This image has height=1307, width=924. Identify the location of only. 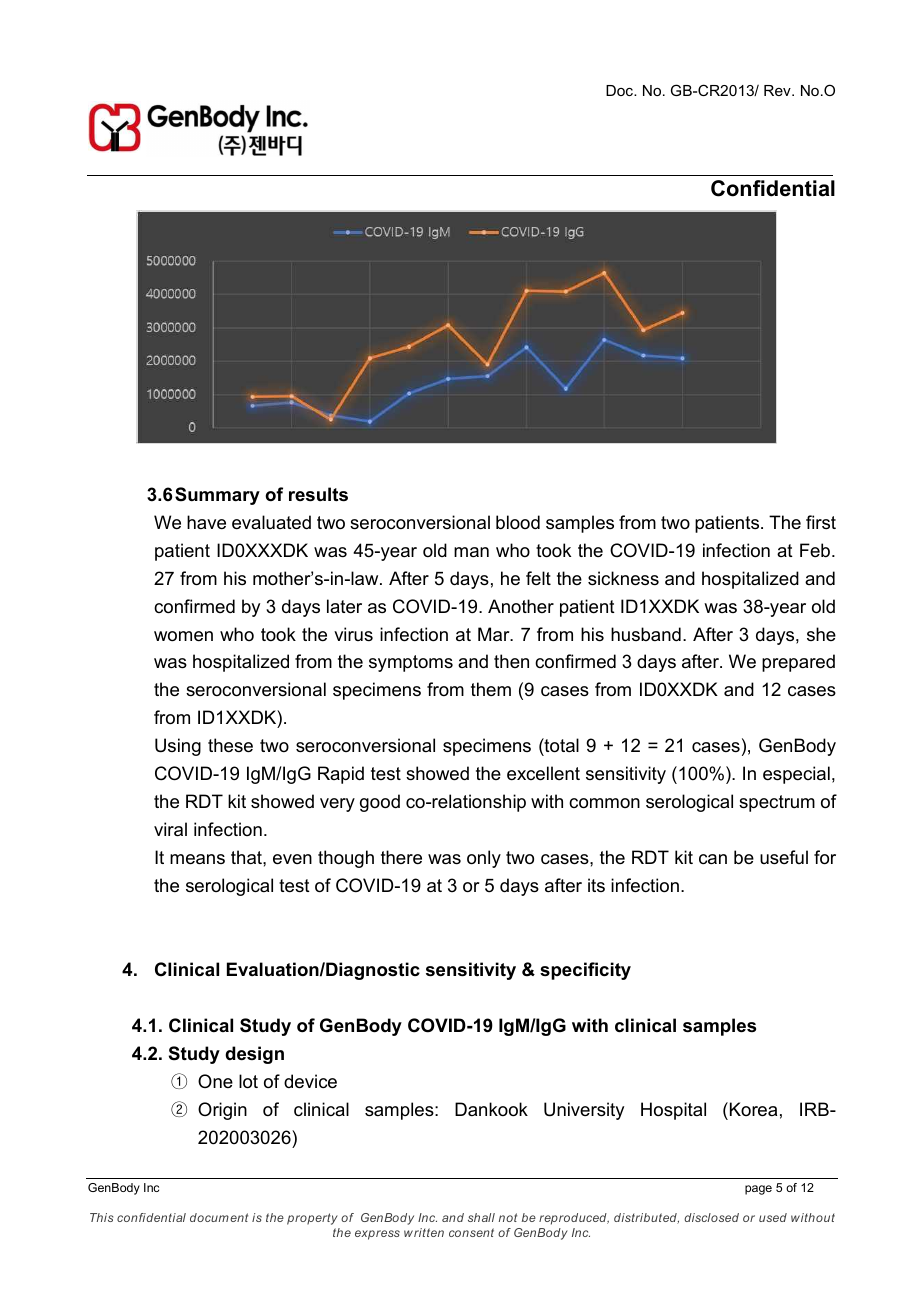
(484, 859).
